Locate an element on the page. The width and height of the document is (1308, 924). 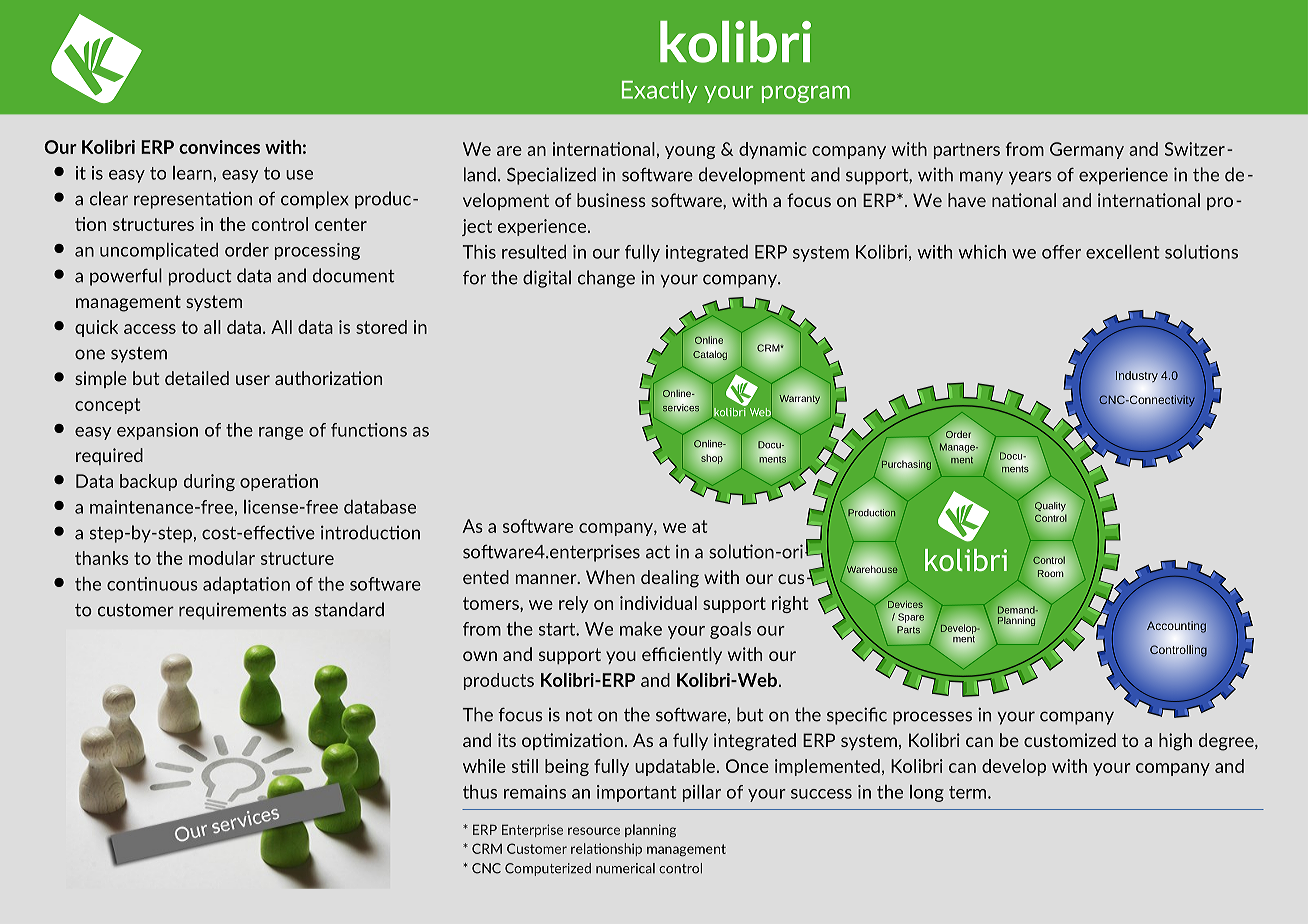
convinces is located at coordinates (219, 147).
